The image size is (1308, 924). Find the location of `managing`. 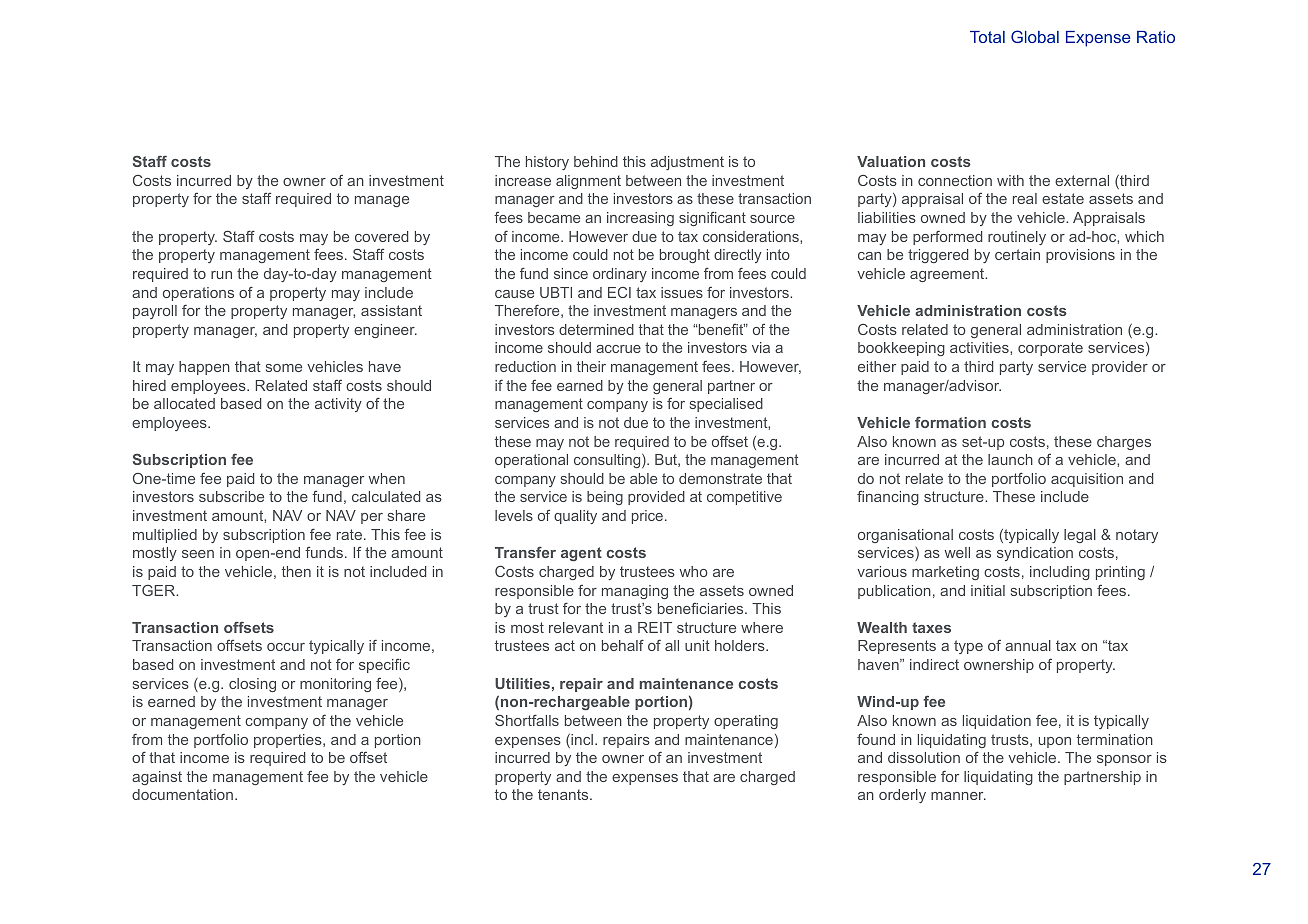

managing is located at coordinates (635, 592).
